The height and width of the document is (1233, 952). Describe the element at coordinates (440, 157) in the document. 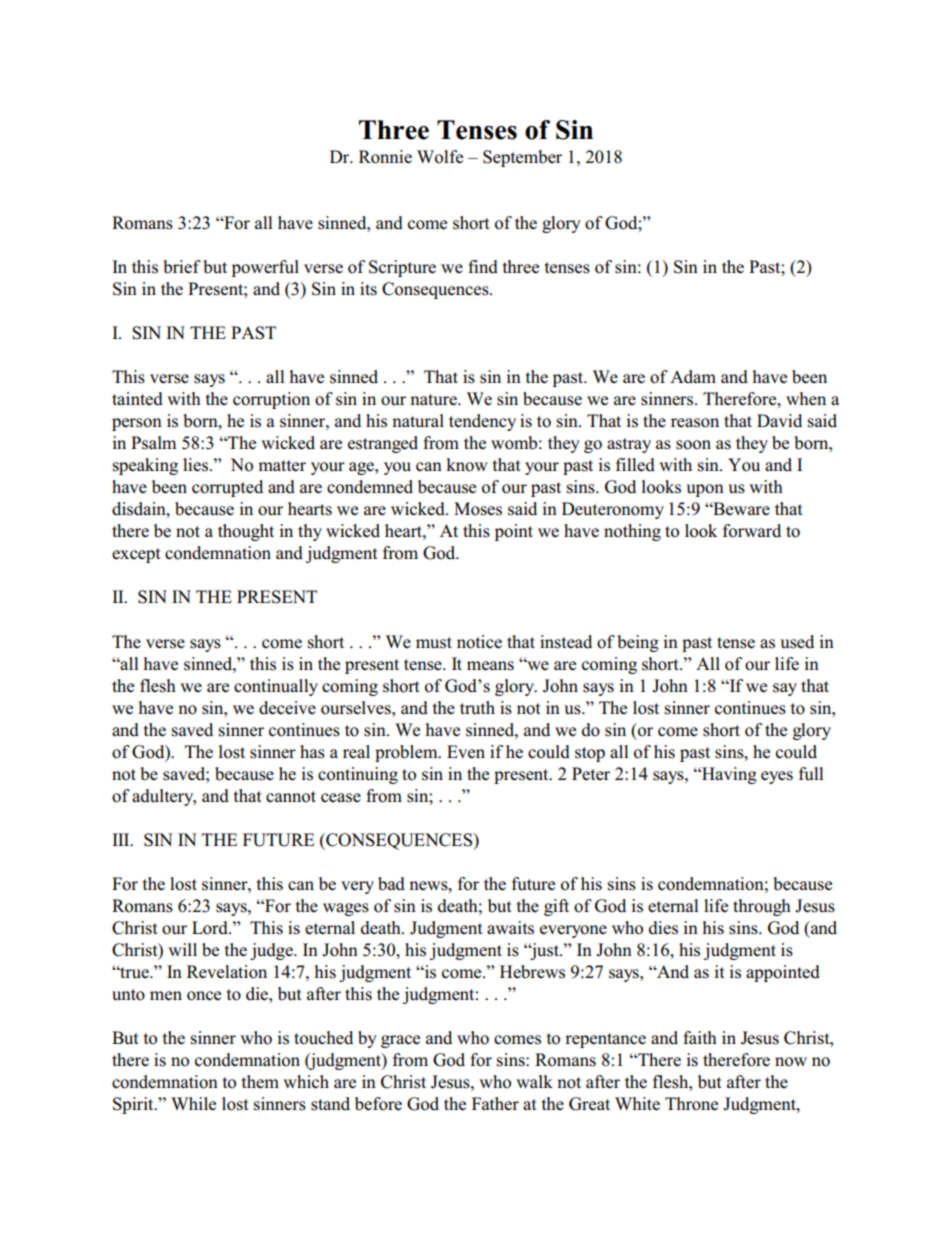

I see `Wolfe` at that location.
